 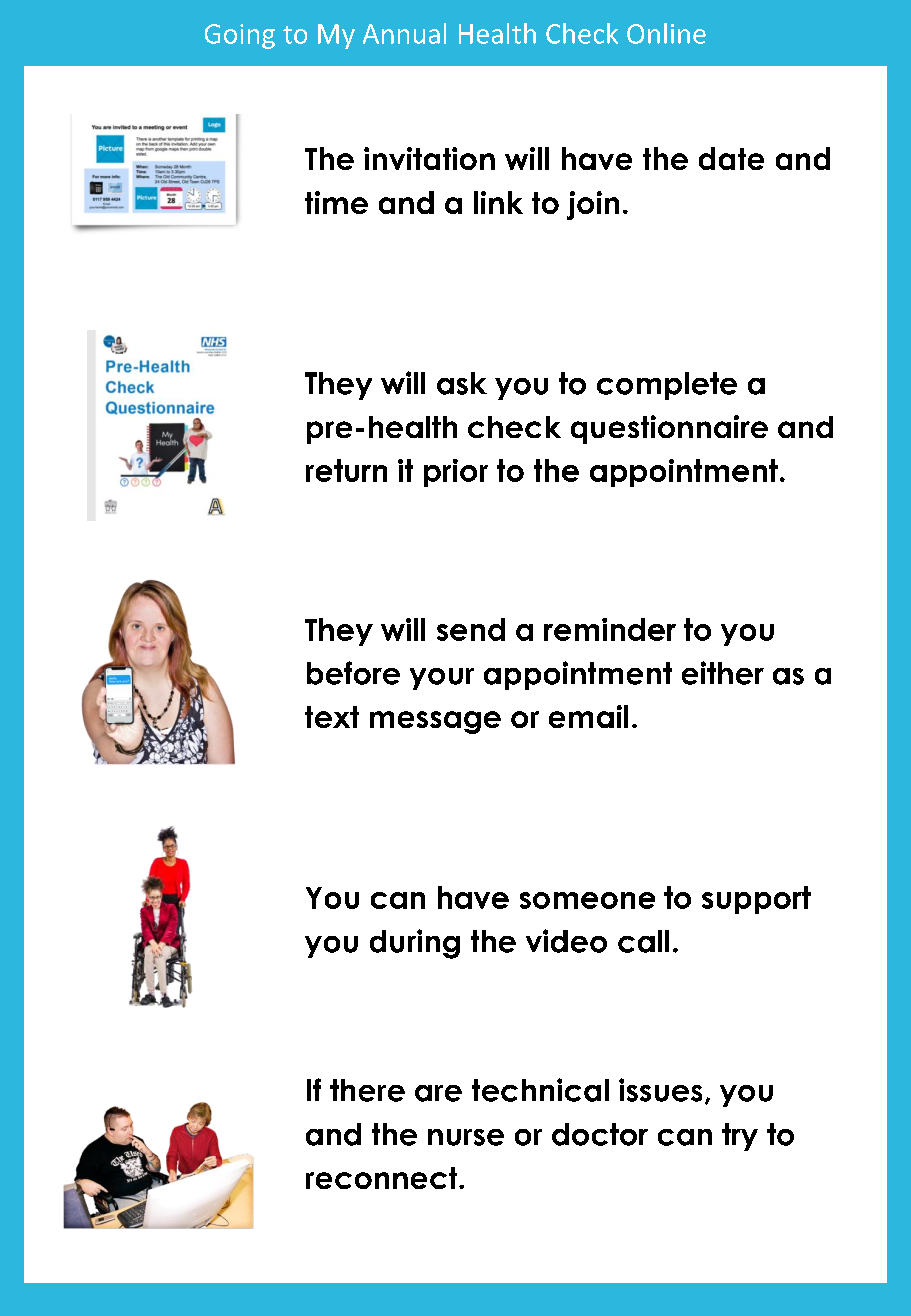 What do you see at coordinates (666, 33) in the page?
I see `Online` at bounding box center [666, 33].
